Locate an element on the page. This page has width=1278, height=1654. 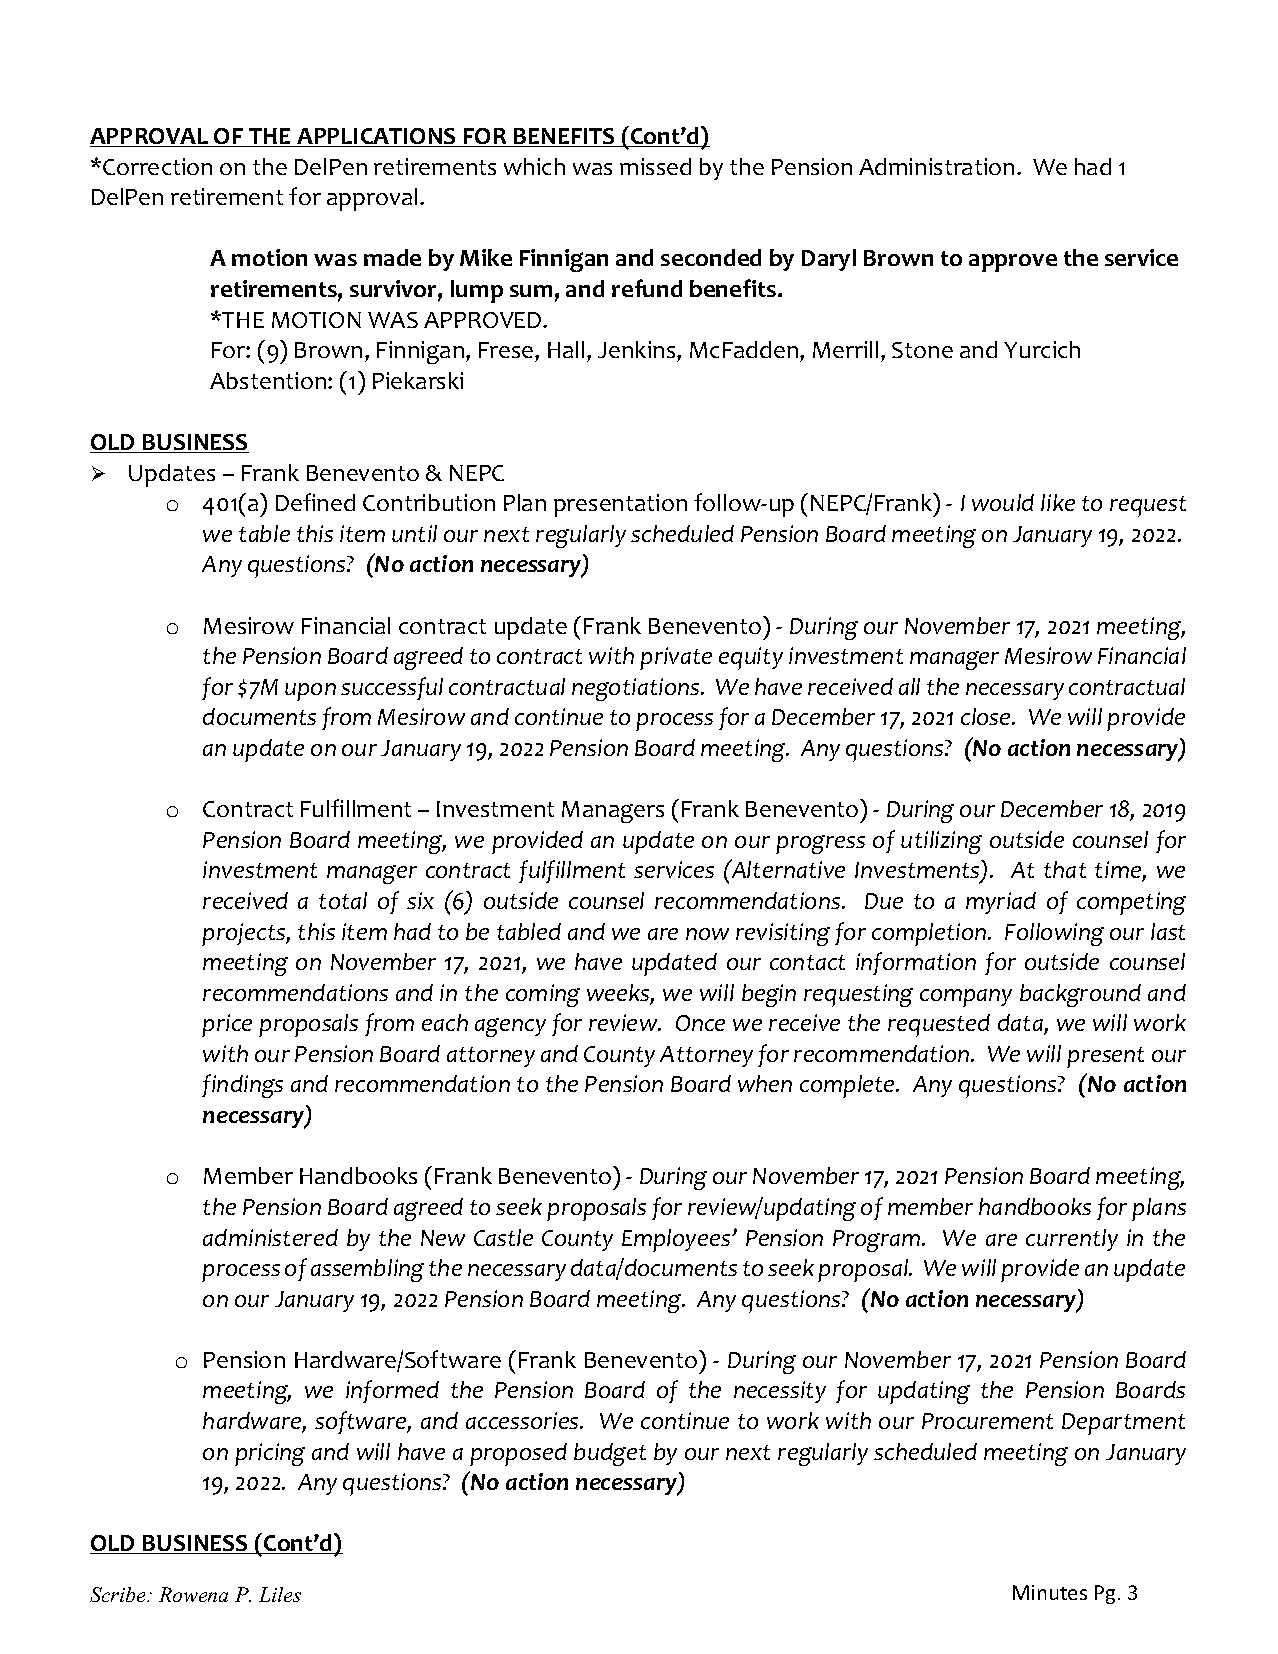
administered is located at coordinates (270, 1237).
